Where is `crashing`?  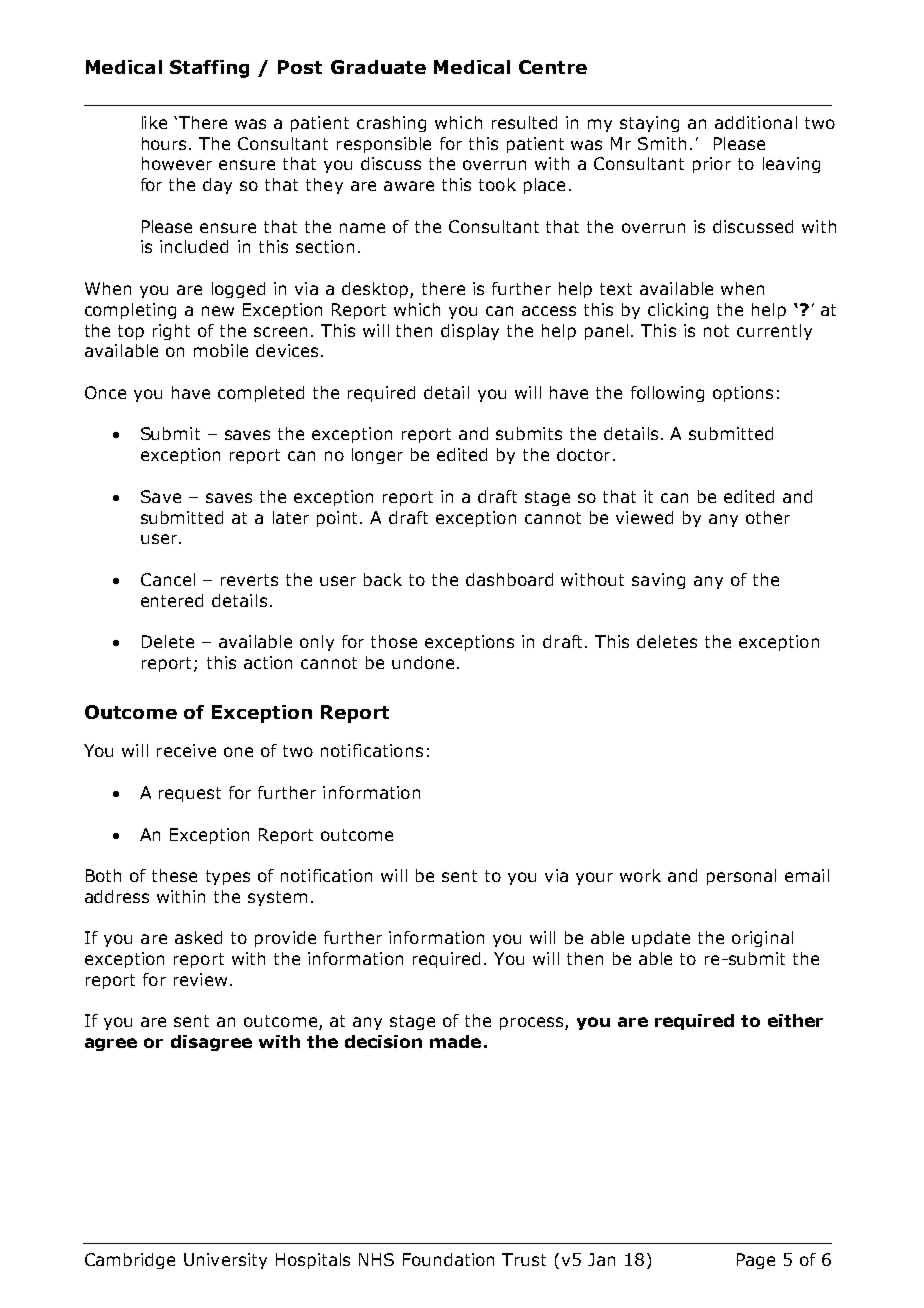
crashing is located at coordinates (391, 124).
